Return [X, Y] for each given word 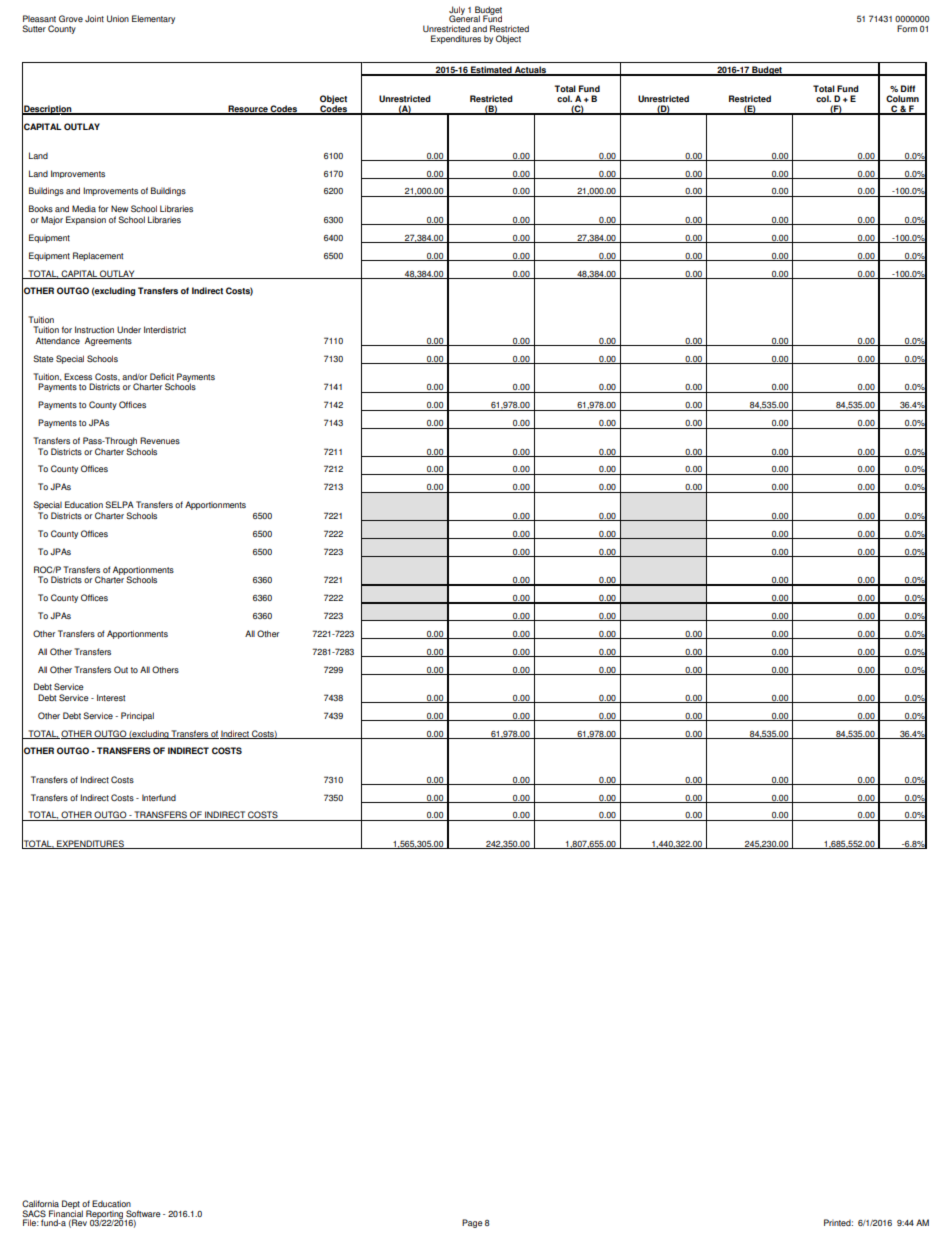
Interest [111, 697]
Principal [137, 716]
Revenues [160, 440]
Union [118, 18]
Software [143, 1213]
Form [907, 28]
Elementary [153, 19]
